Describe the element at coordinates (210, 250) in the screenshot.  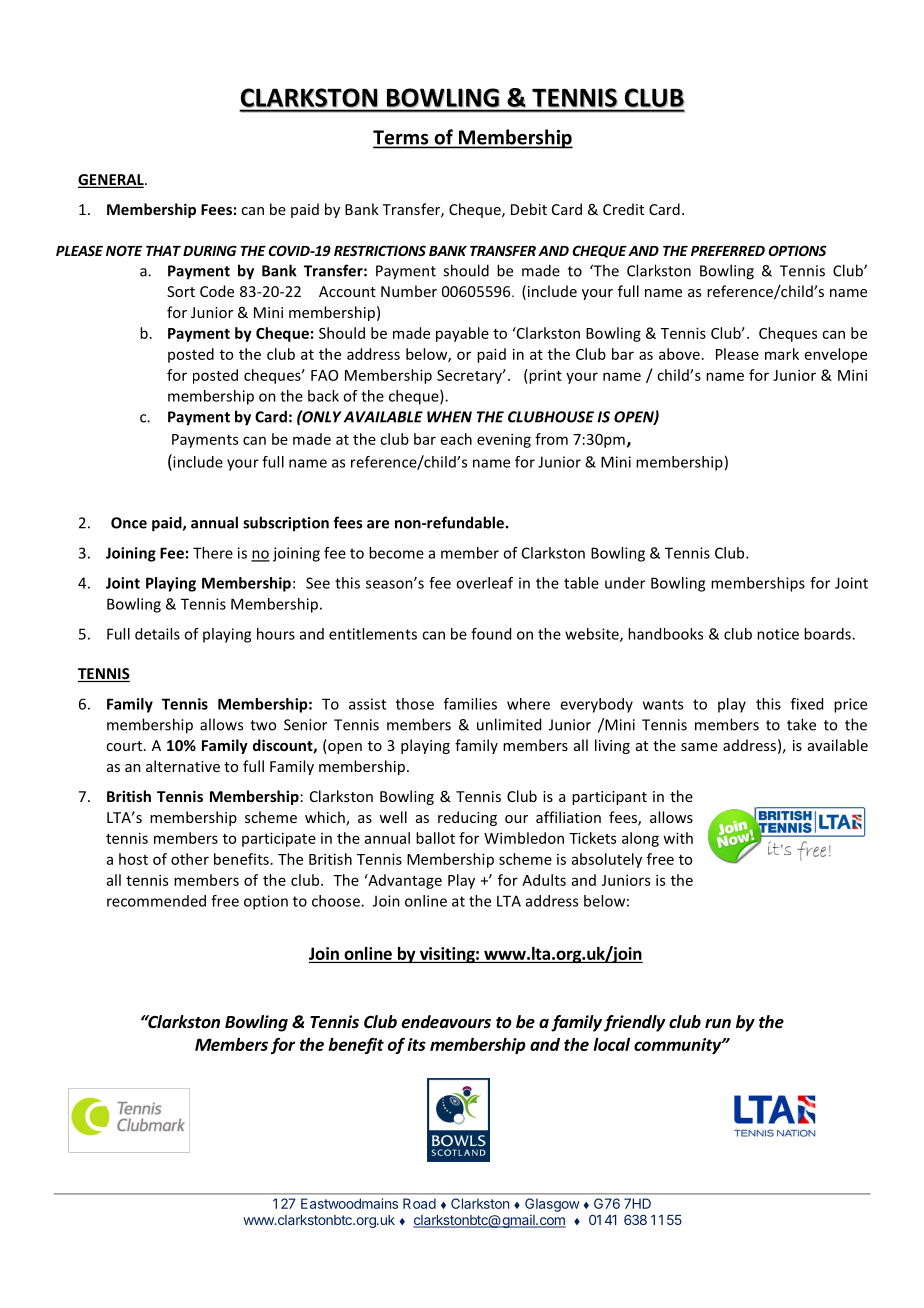
I see `DURING` at that location.
